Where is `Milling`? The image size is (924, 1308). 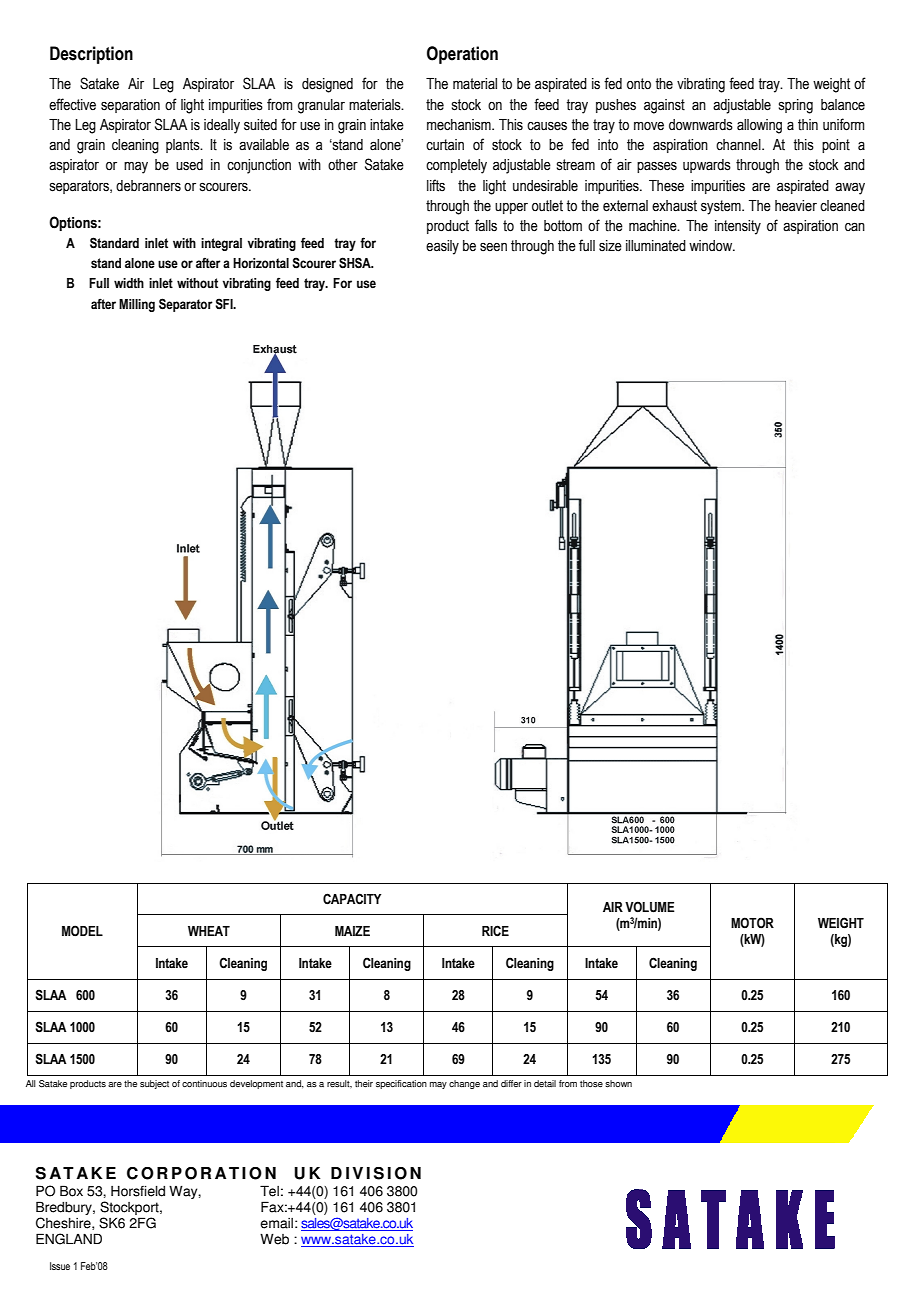
Milling is located at coordinates (137, 305).
